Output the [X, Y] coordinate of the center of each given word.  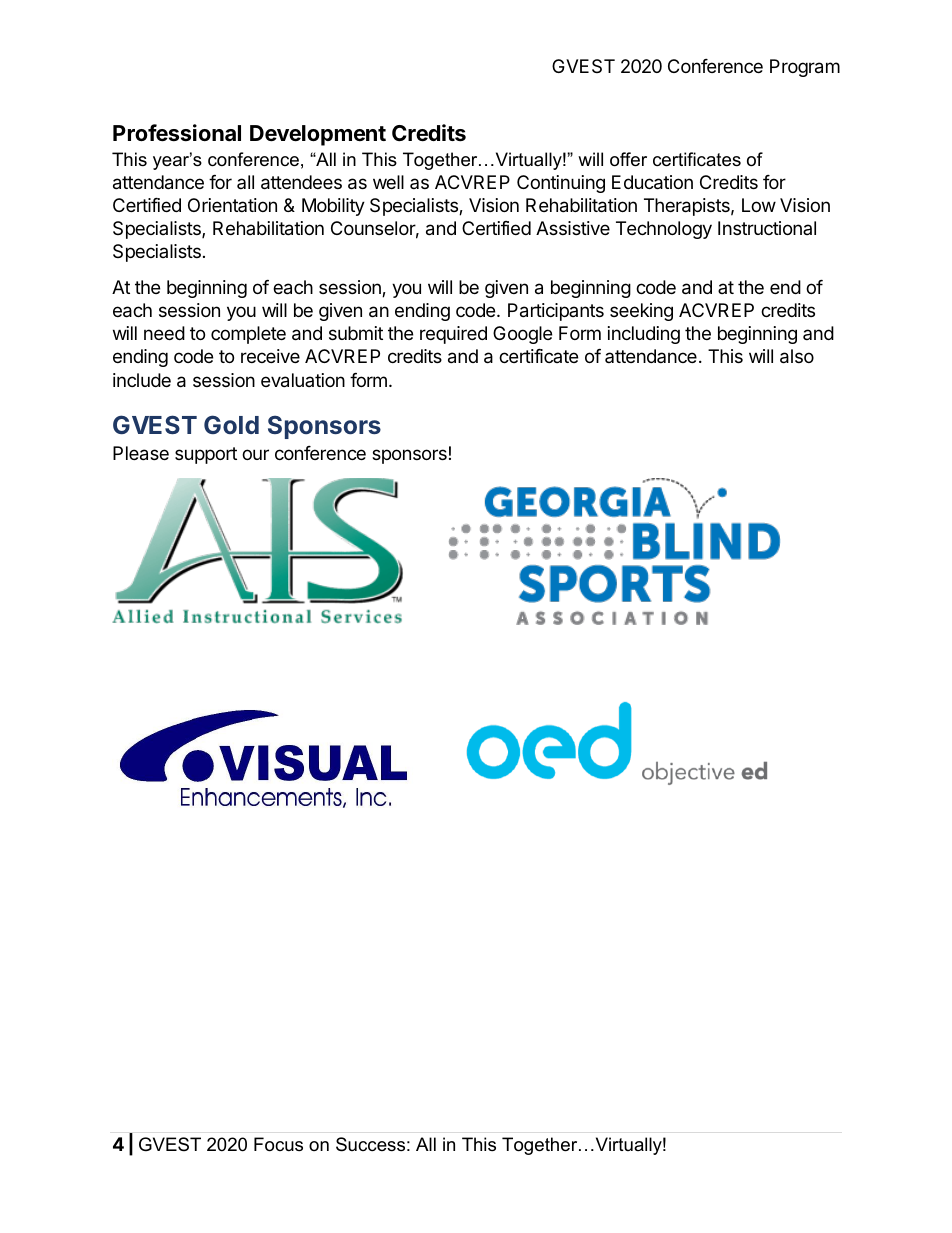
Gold [231, 424]
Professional [177, 133]
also [797, 356]
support [206, 455]
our [255, 454]
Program [805, 68]
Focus [278, 1144]
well [388, 182]
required [453, 335]
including [644, 335]
